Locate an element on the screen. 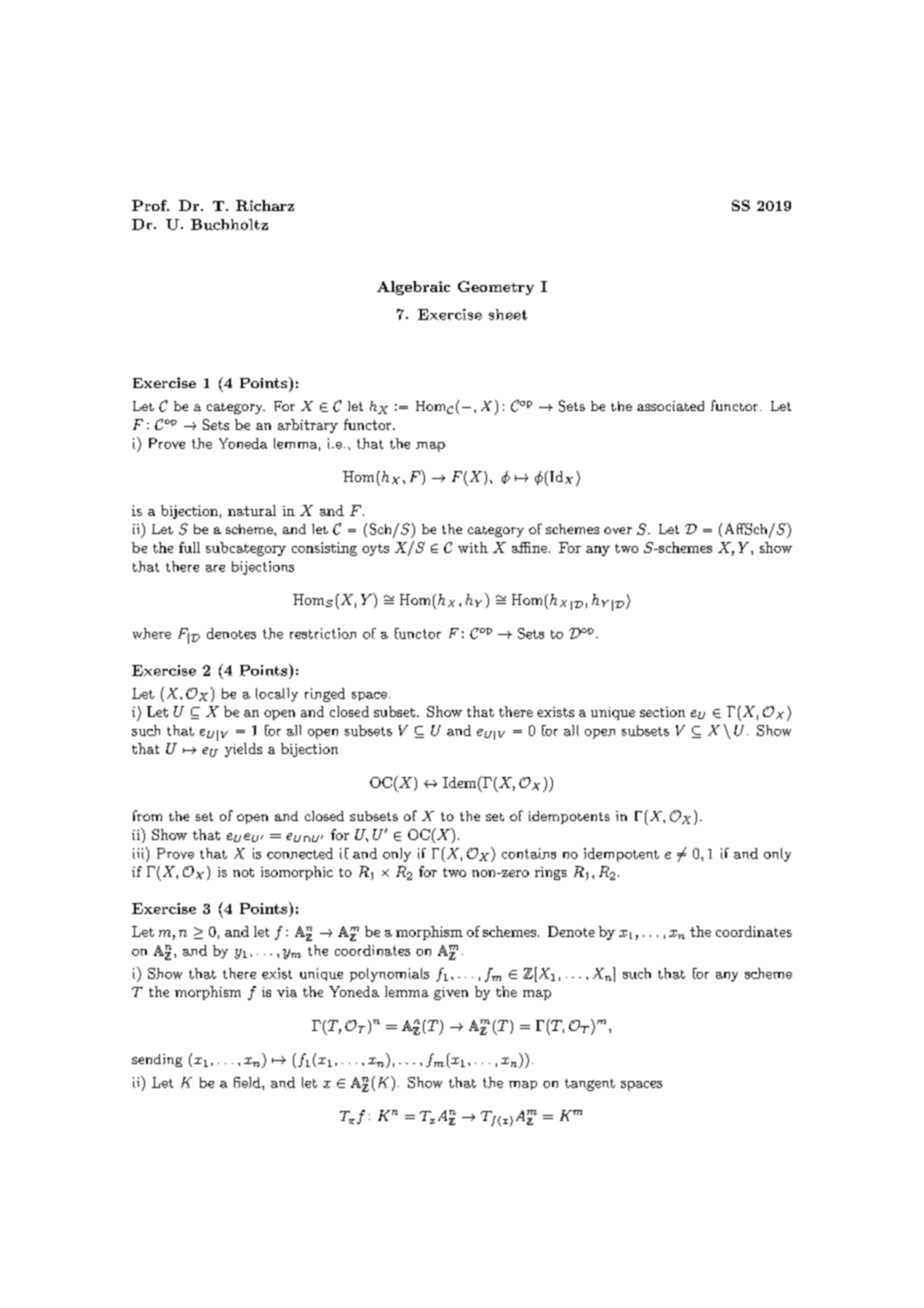 The width and height of the screenshot is (924, 1308). Prof is located at coordinates (150, 205).
